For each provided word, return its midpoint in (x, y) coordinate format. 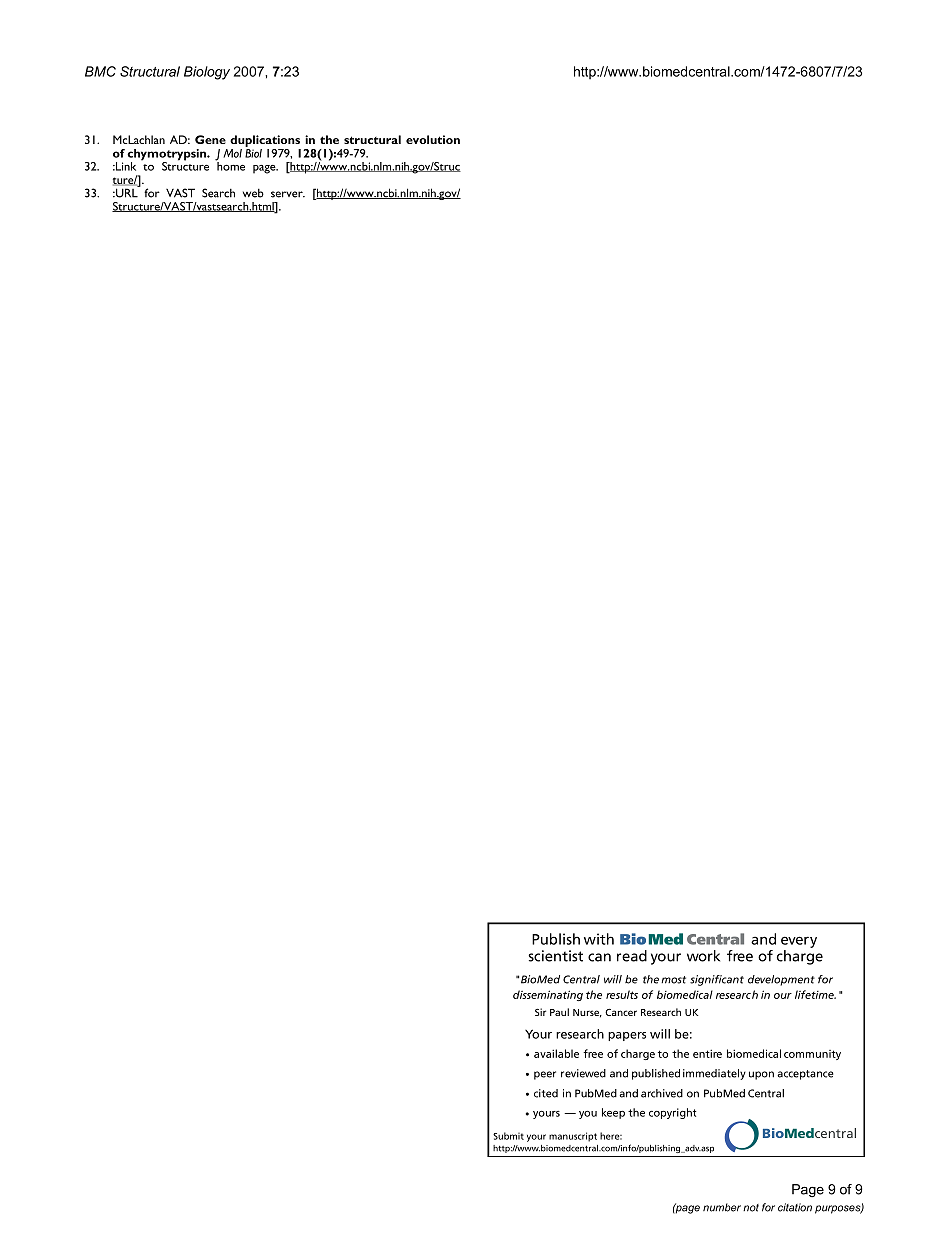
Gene (210, 139)
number (722, 1207)
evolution (433, 139)
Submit (508, 1136)
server (288, 194)
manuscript (573, 1137)
